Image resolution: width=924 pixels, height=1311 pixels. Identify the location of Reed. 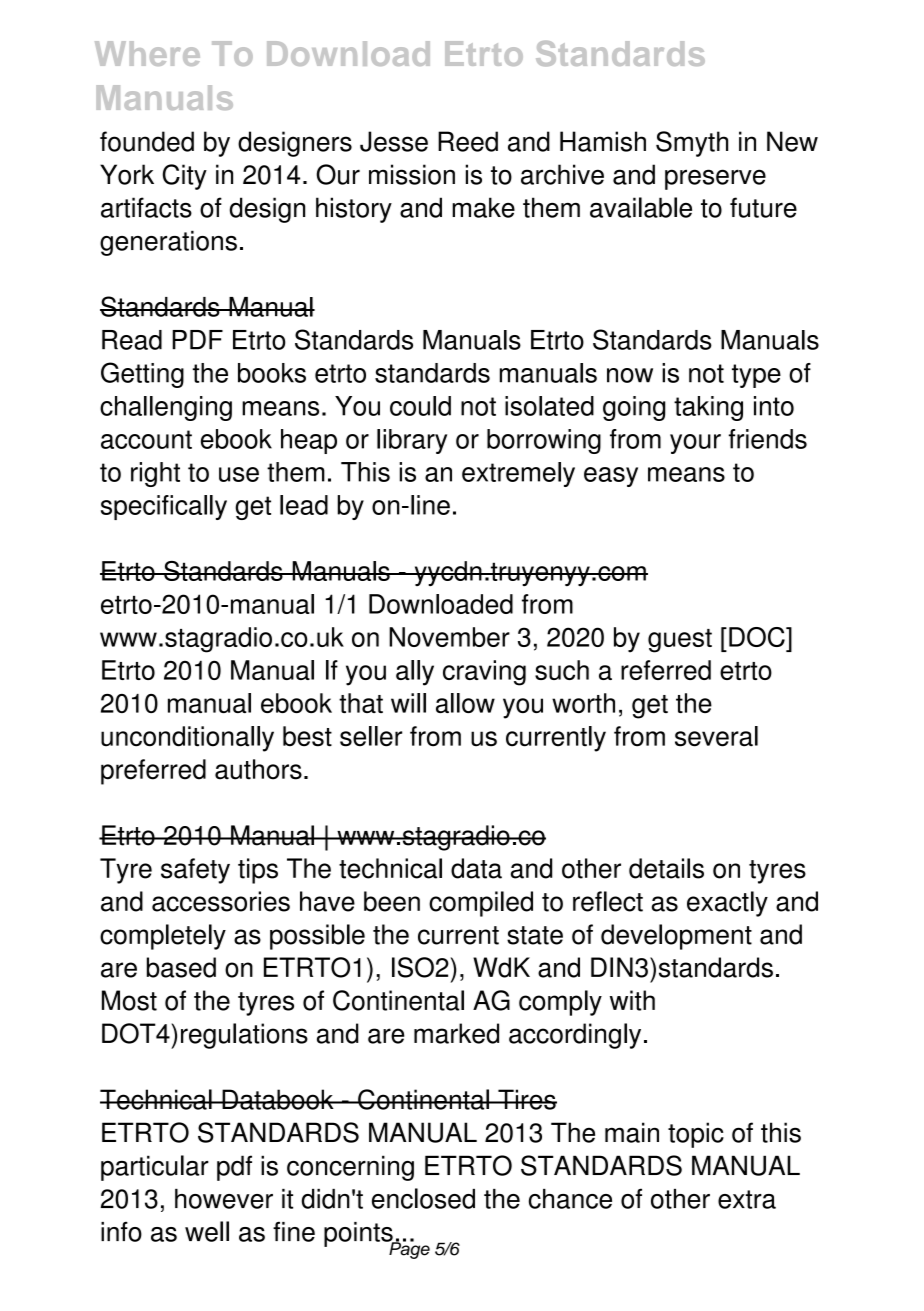
(468, 141).
